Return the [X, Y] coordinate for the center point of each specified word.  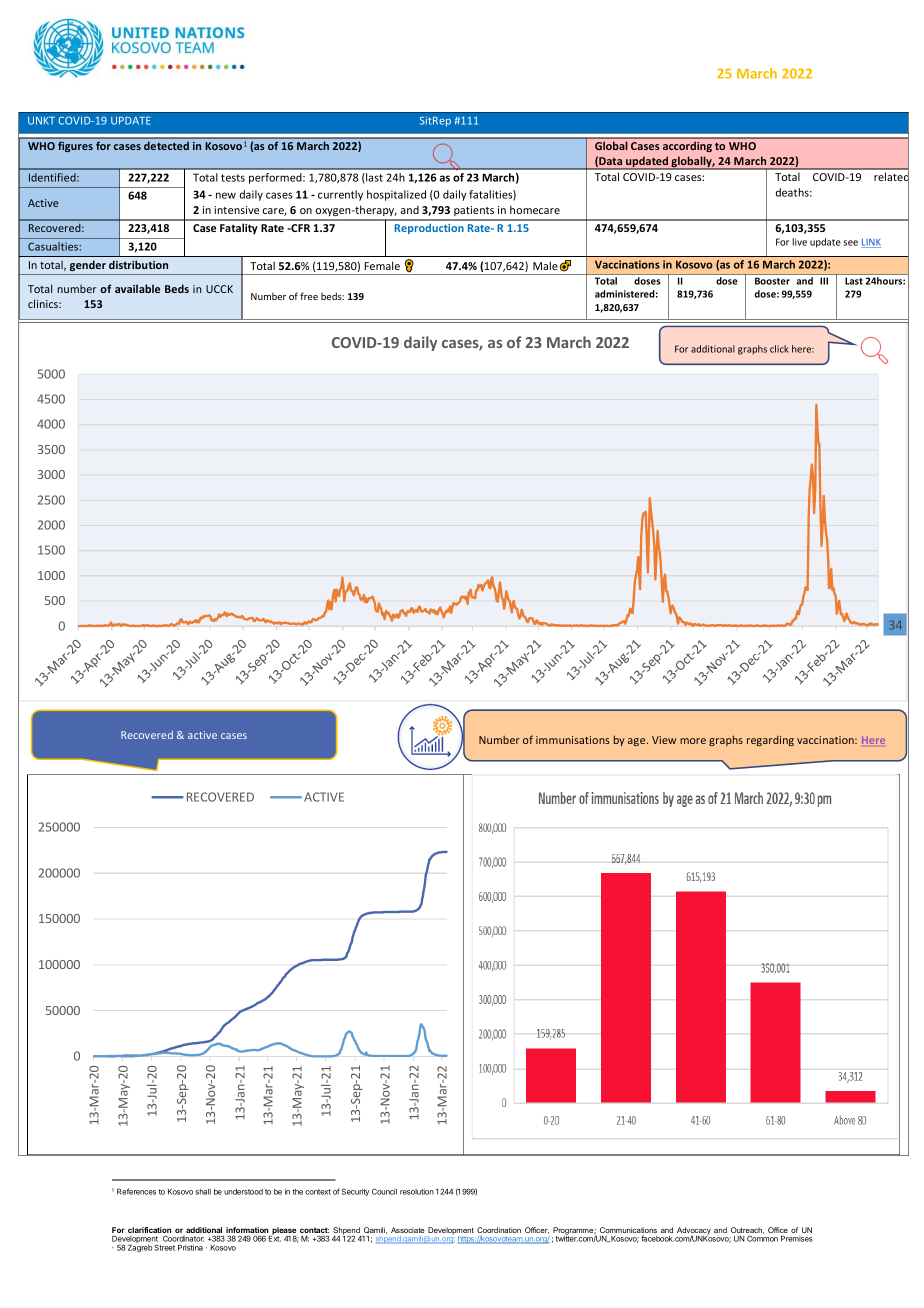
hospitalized [396, 195]
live [799, 242]
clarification [149, 1231]
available [137, 288]
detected [166, 146]
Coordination [499, 1230]
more [693, 741]
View [664, 740]
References [136, 1191]
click [779, 349]
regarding [770, 741]
